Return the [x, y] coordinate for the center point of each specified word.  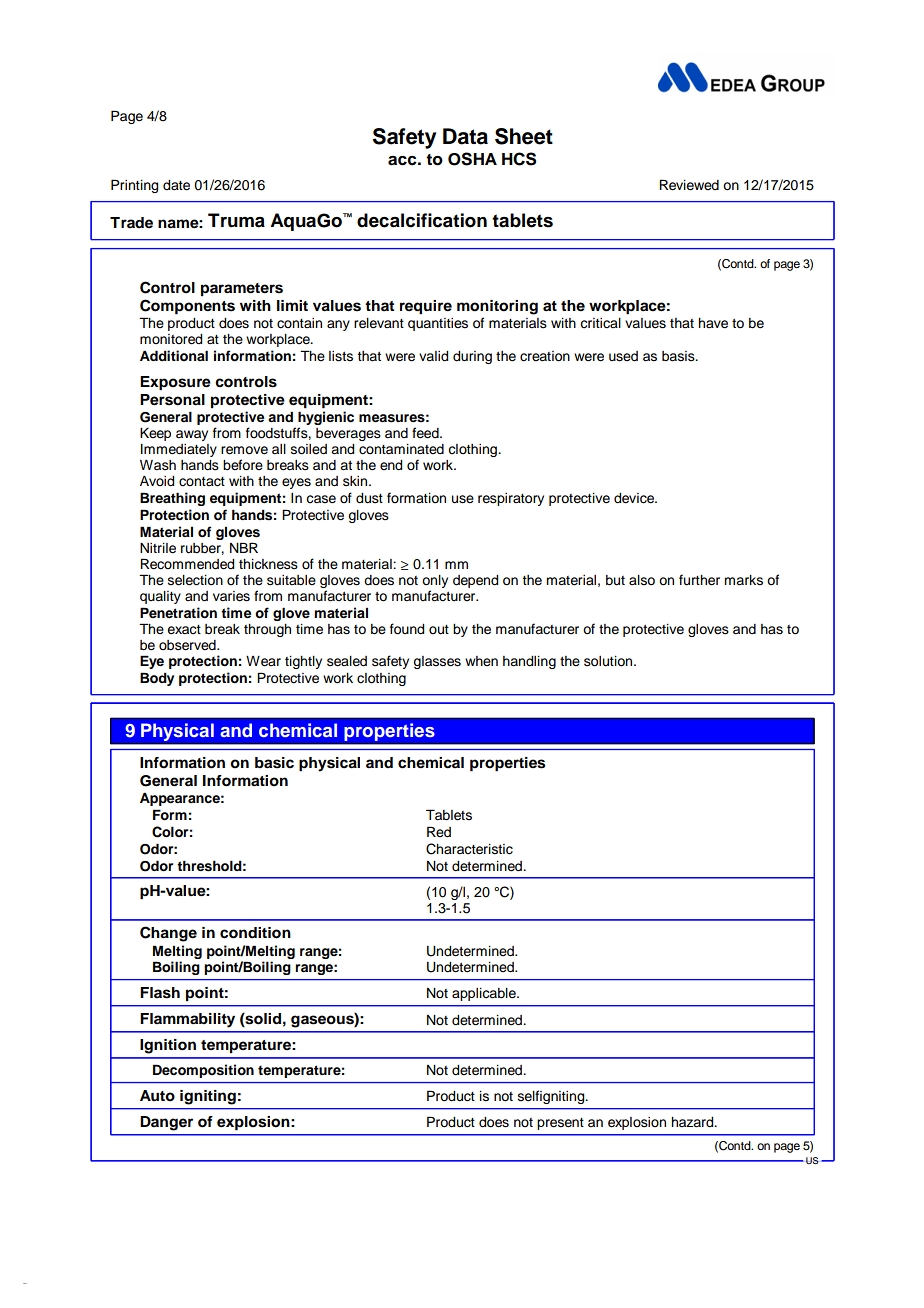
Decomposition [203, 1071]
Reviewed [689, 185]
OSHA [472, 159]
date [176, 185]
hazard [693, 1122]
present [560, 1124]
